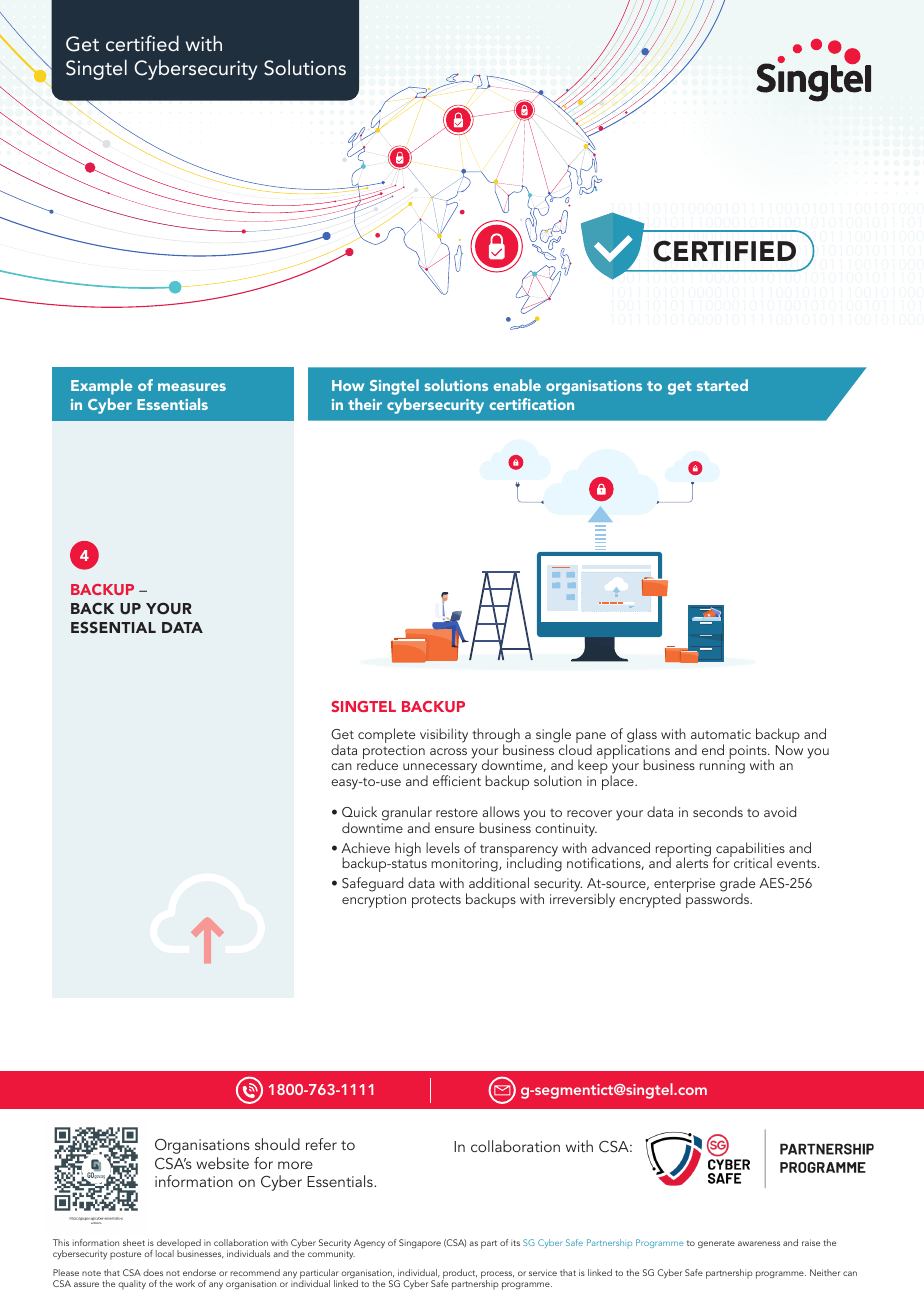 This document has width=924, height=1308. I want to click on complete, so click(386, 737).
